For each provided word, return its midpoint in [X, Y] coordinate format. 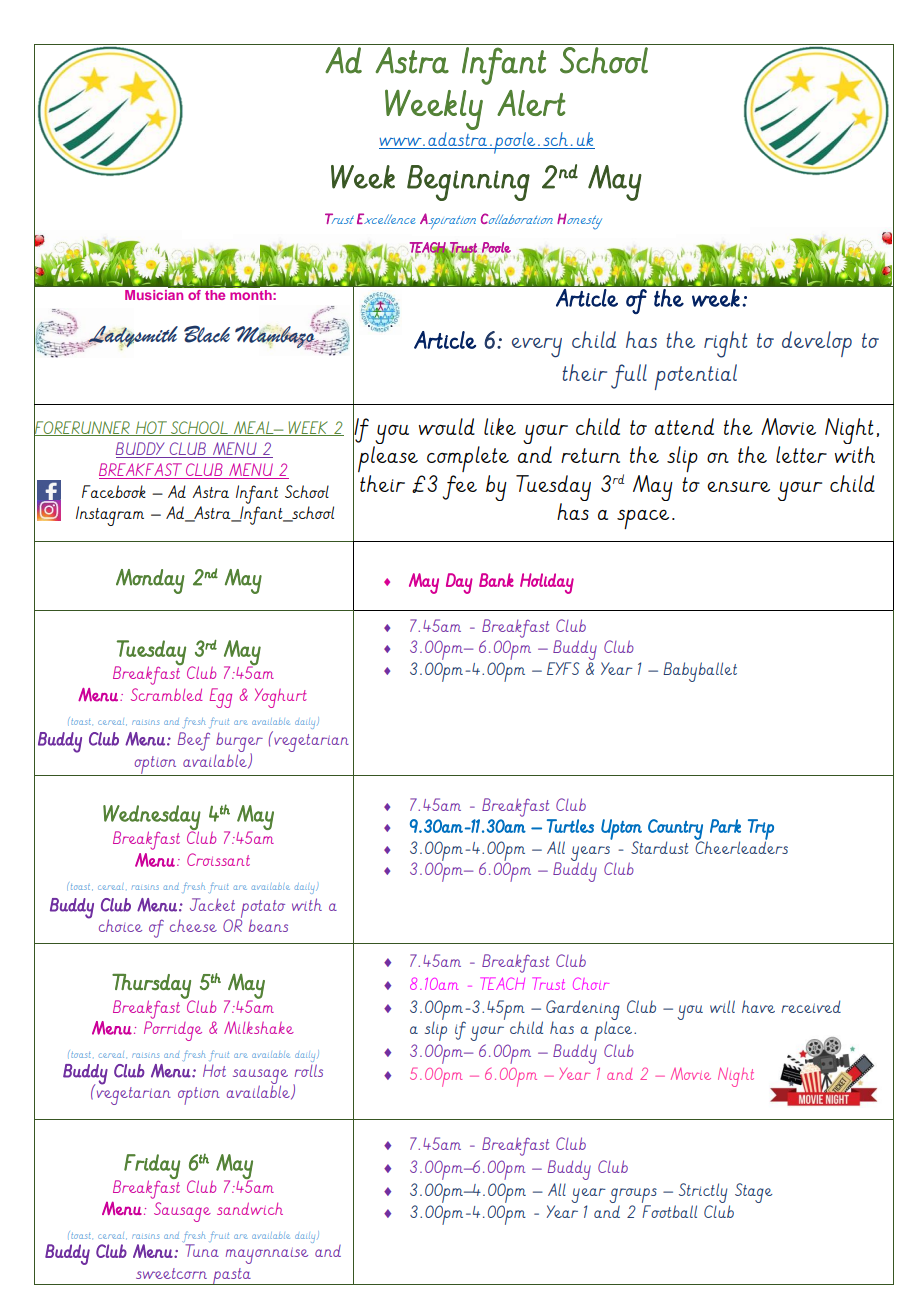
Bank [496, 580]
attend [684, 426]
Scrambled [167, 694]
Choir [591, 983]
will [722, 1006]
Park [725, 826]
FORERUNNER [83, 427]
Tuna [202, 1250]
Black [207, 334]
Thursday [152, 987]
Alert [531, 103]
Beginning [468, 183]
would [447, 426]
